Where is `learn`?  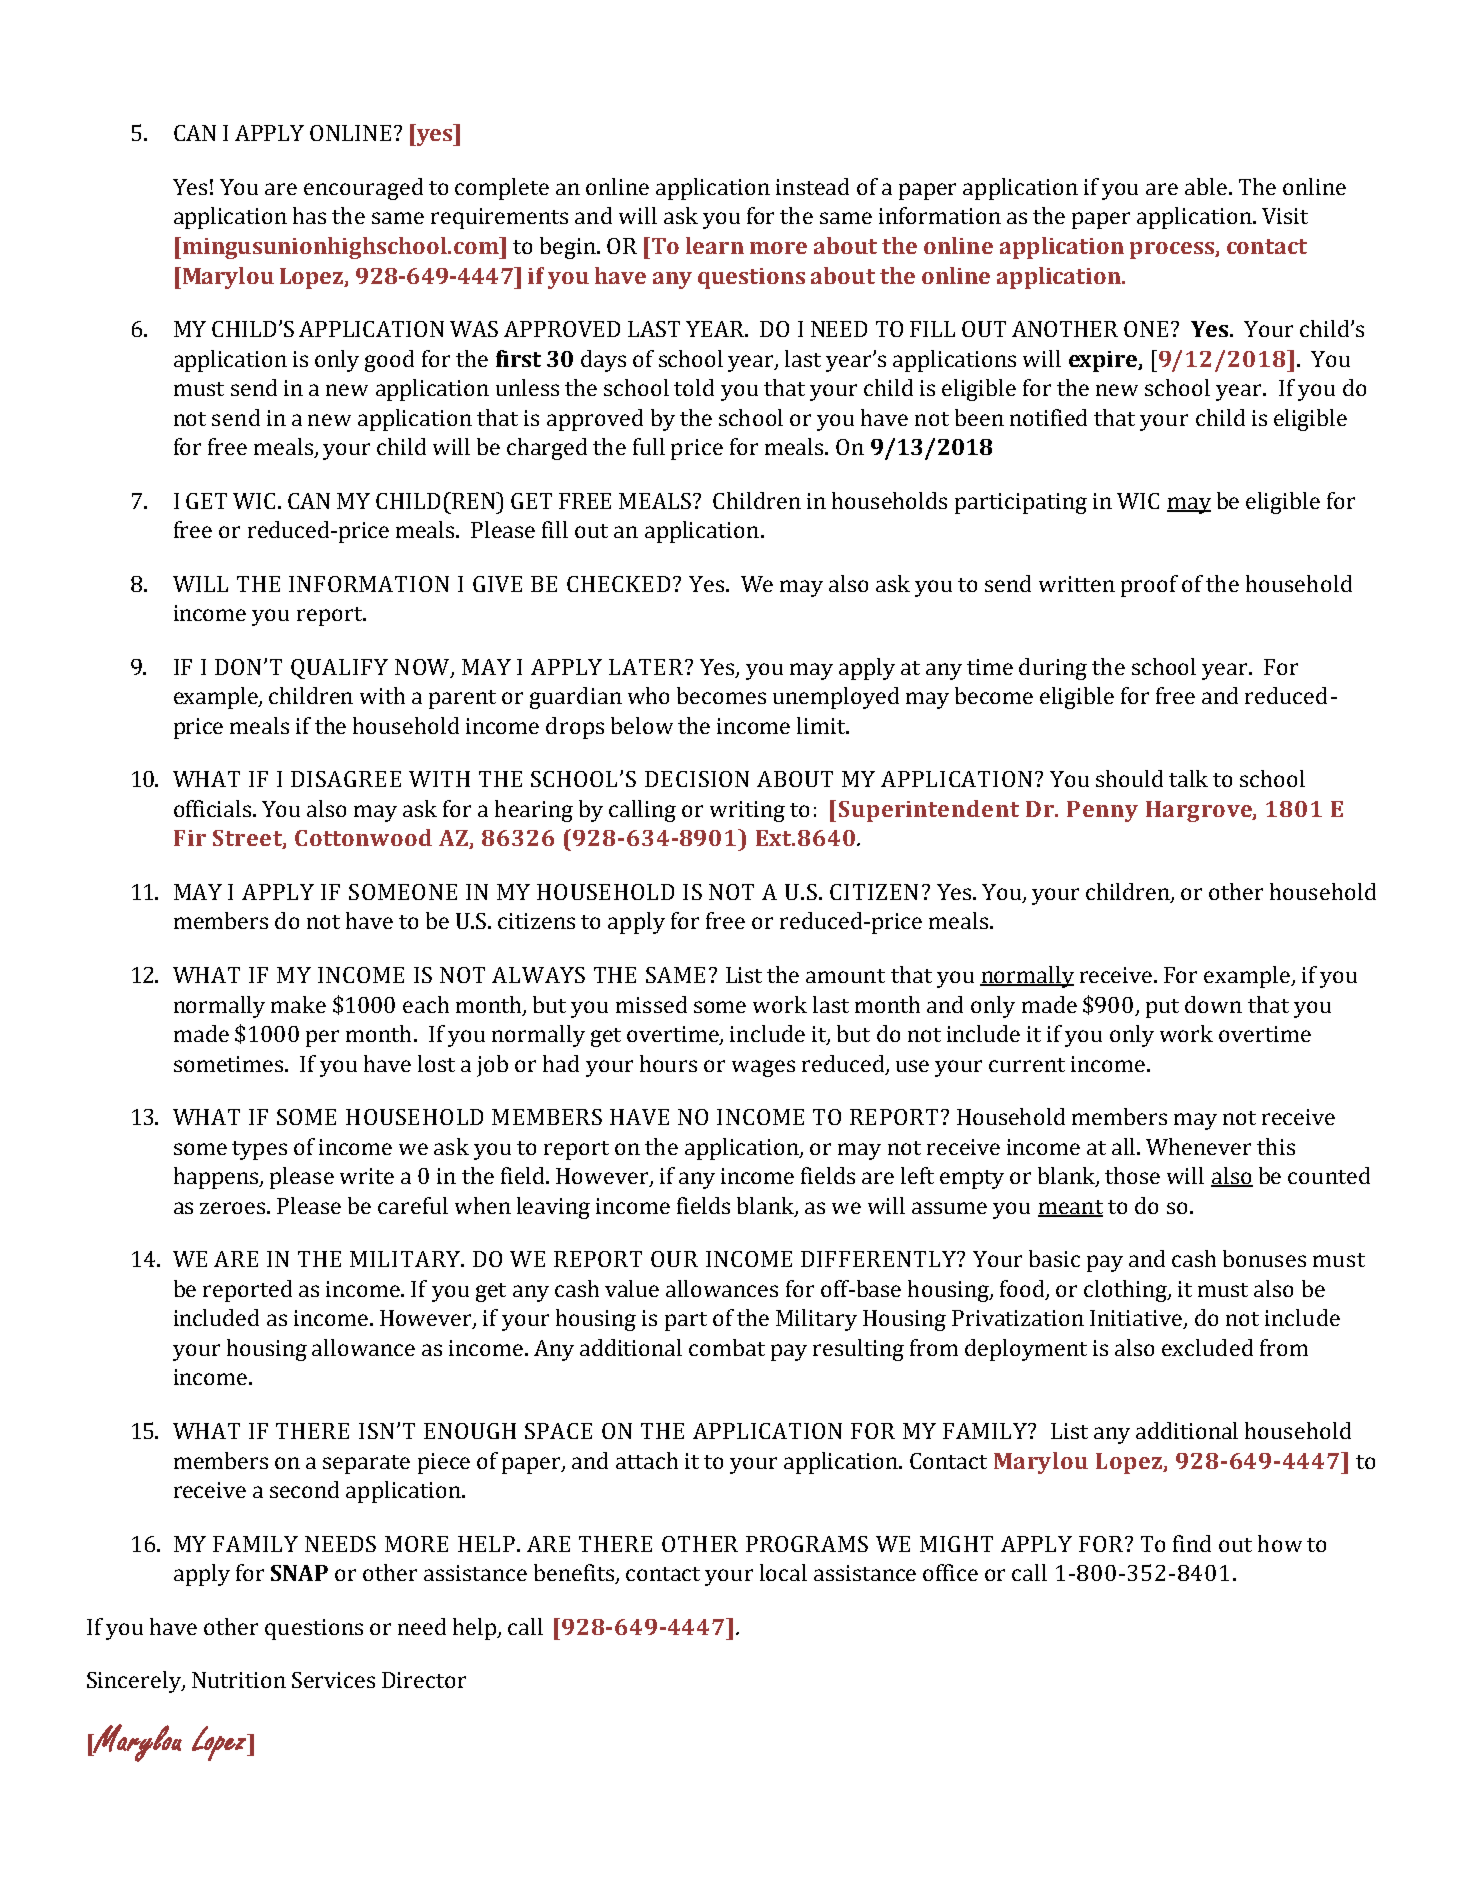
learn is located at coordinates (715, 245).
